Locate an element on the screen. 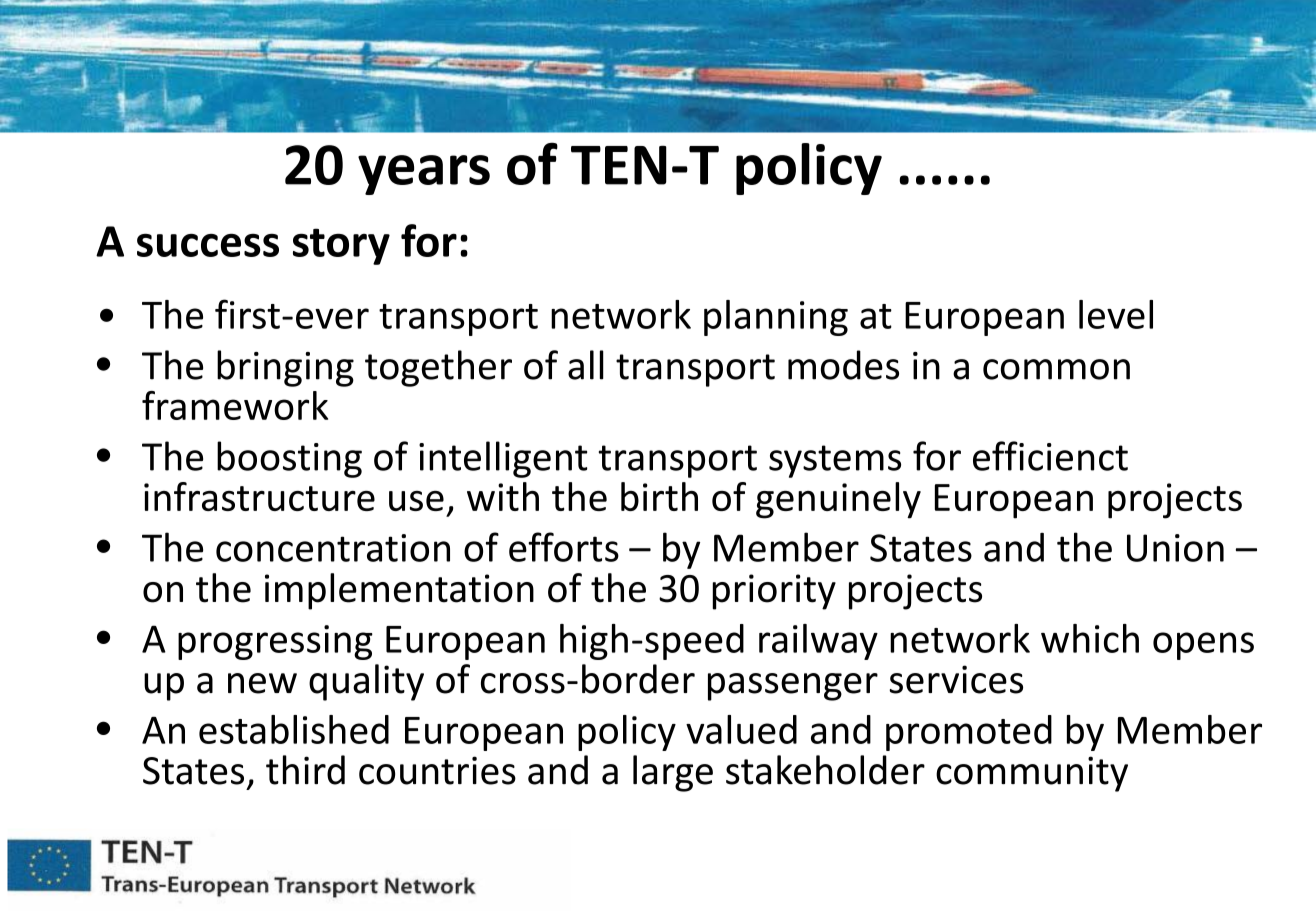 This screenshot has width=1316, height=911. community is located at coordinates (1032, 774).
